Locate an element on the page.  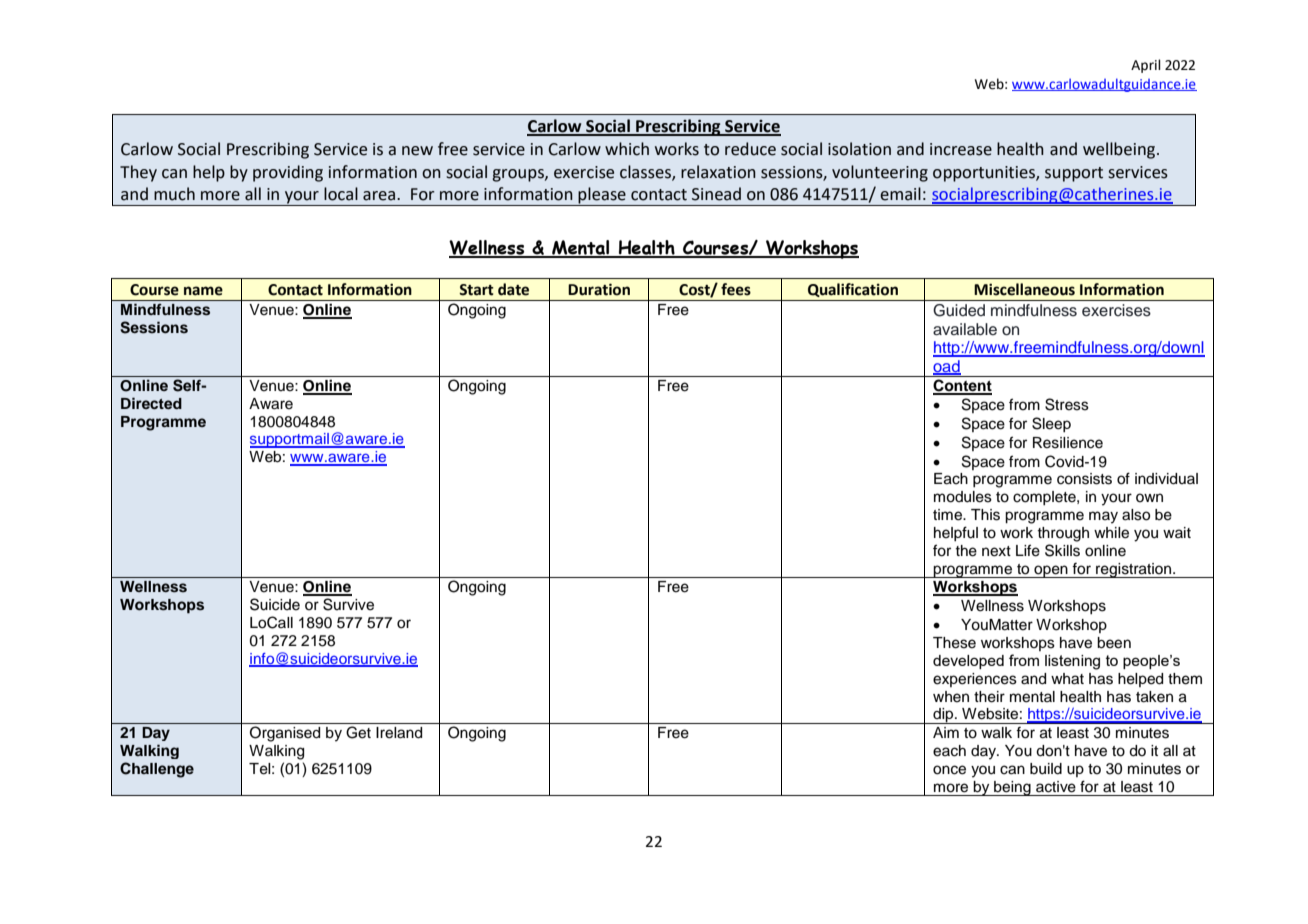
modules is located at coordinates (963, 497).
